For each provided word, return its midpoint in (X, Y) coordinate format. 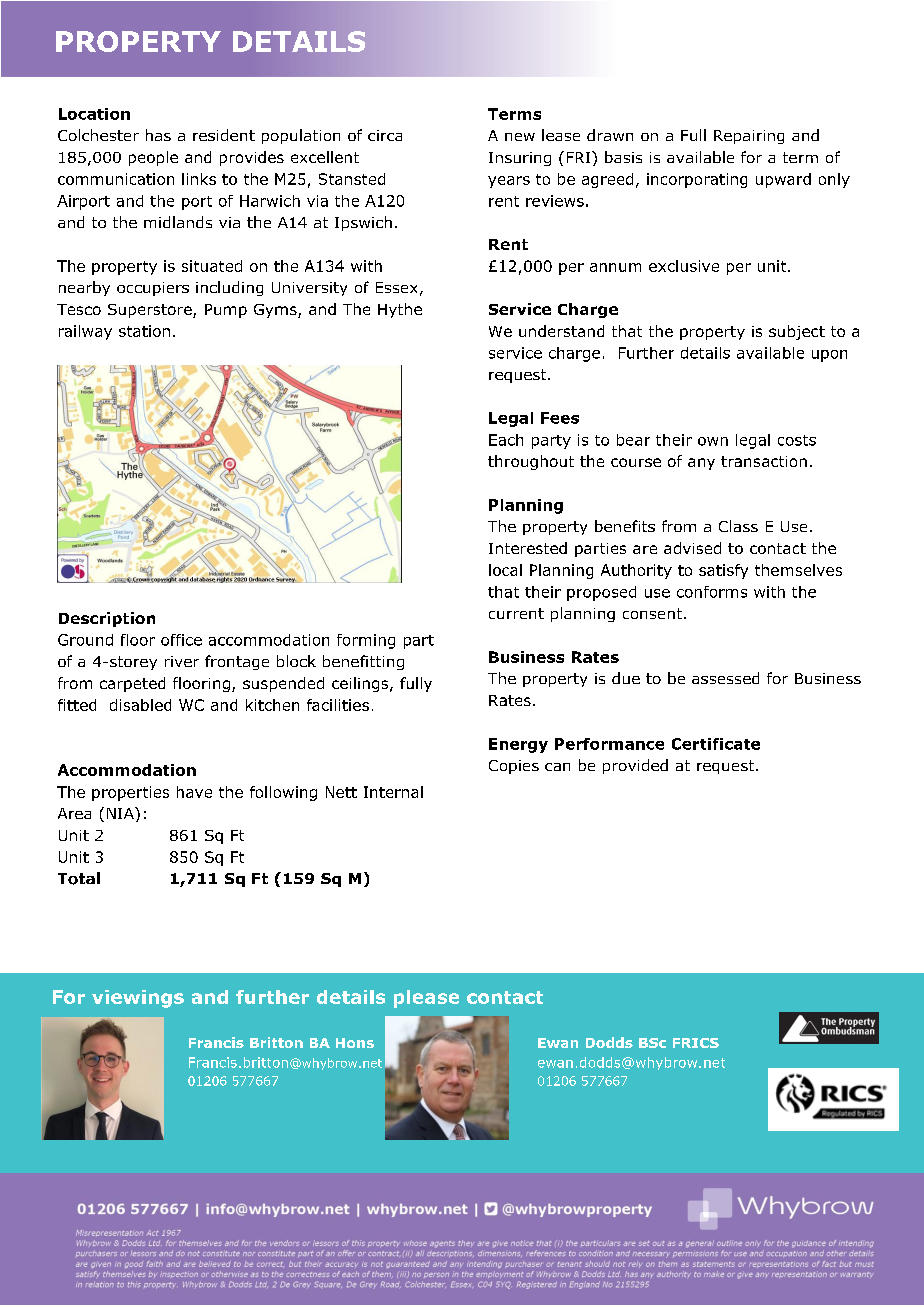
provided (635, 766)
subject (797, 332)
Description (107, 619)
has (158, 135)
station (144, 331)
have (194, 792)
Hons (355, 1043)
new (520, 137)
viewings (138, 999)
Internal (393, 792)
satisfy (723, 571)
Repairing (749, 137)
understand (561, 331)
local (505, 570)
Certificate (716, 744)
